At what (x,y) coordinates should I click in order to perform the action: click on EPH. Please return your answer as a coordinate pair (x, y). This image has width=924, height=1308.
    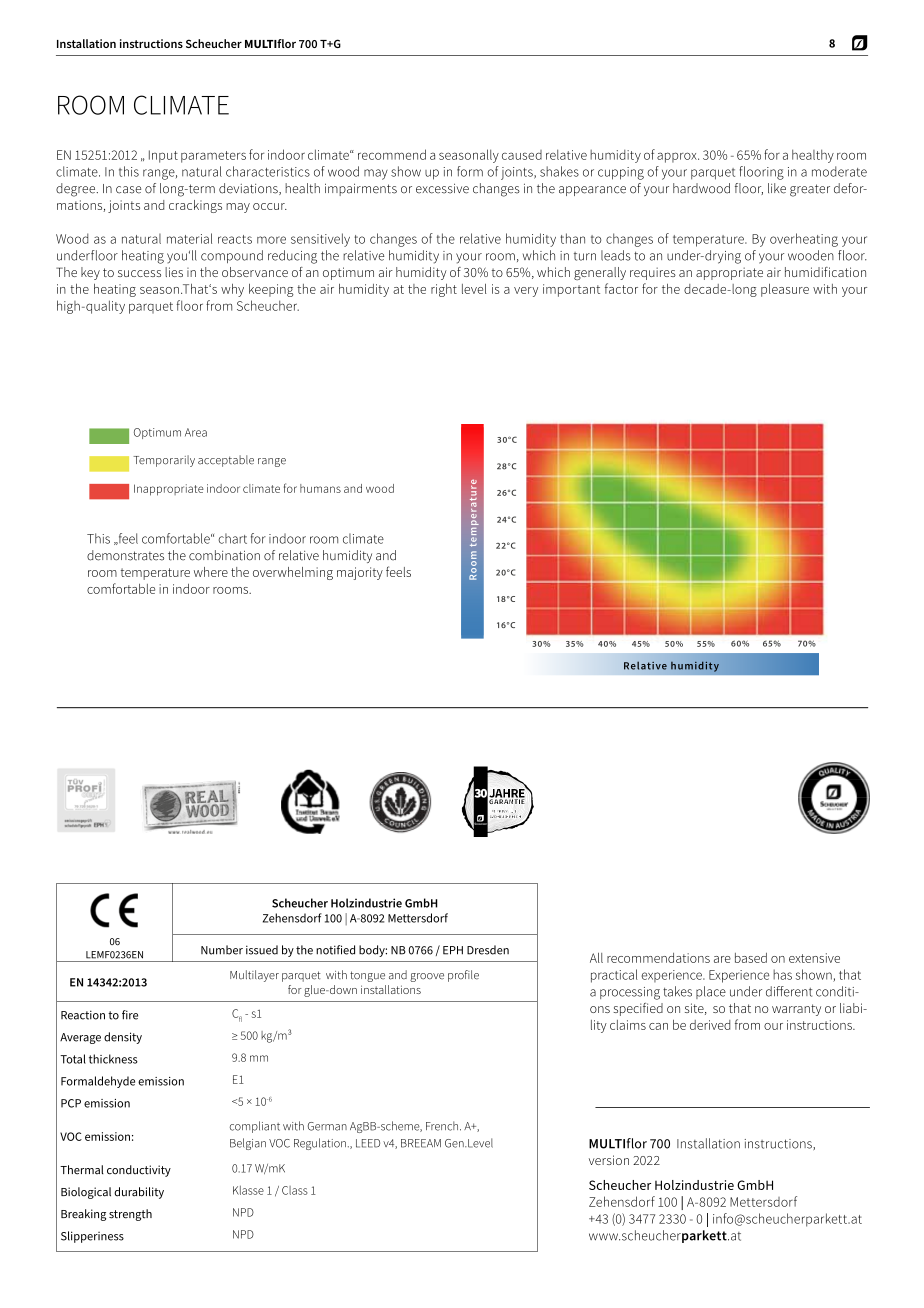
    Looking at the image, I should click on (453, 950).
